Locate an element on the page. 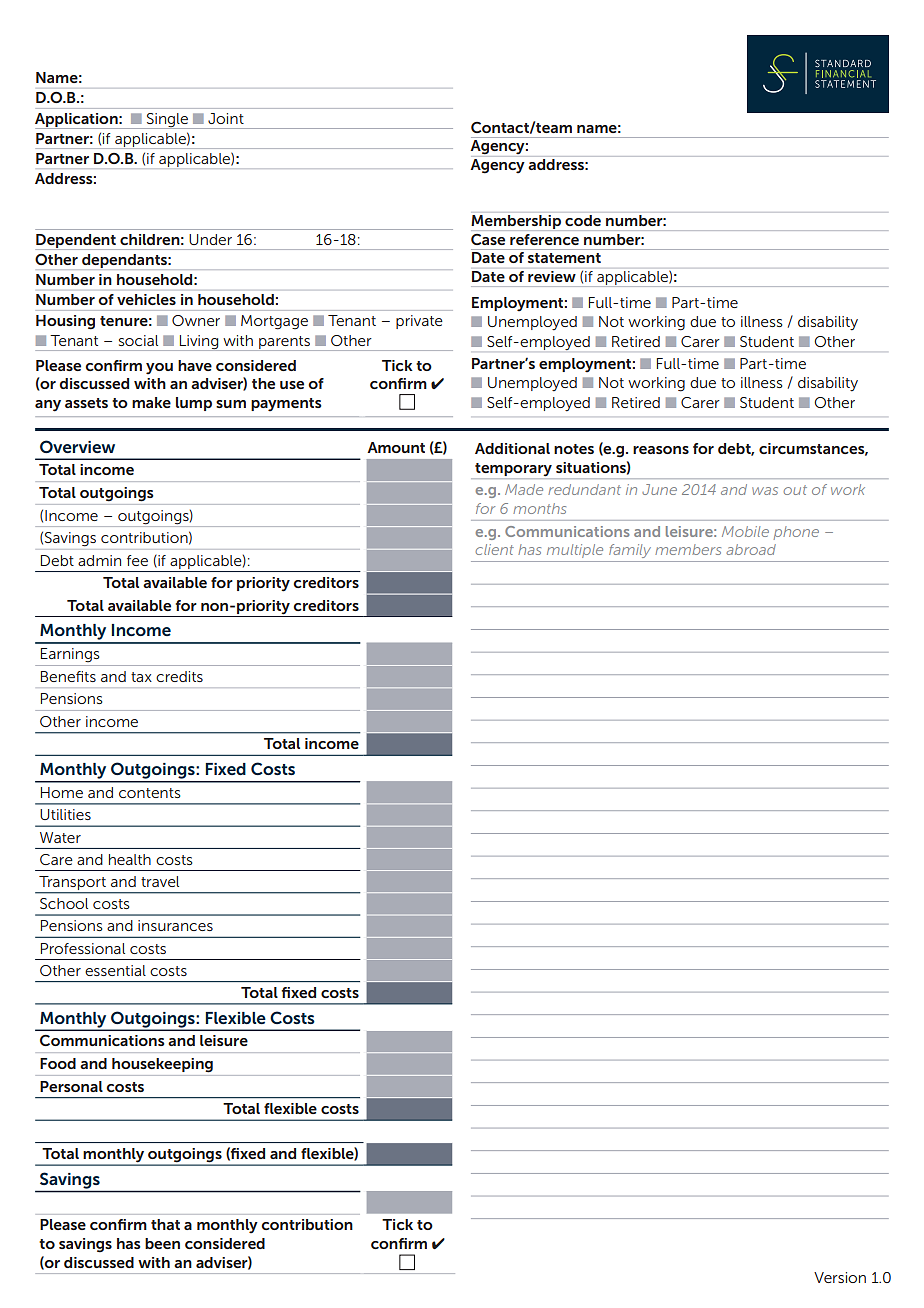 This document has height=1308, width=924. been is located at coordinates (162, 1243).
